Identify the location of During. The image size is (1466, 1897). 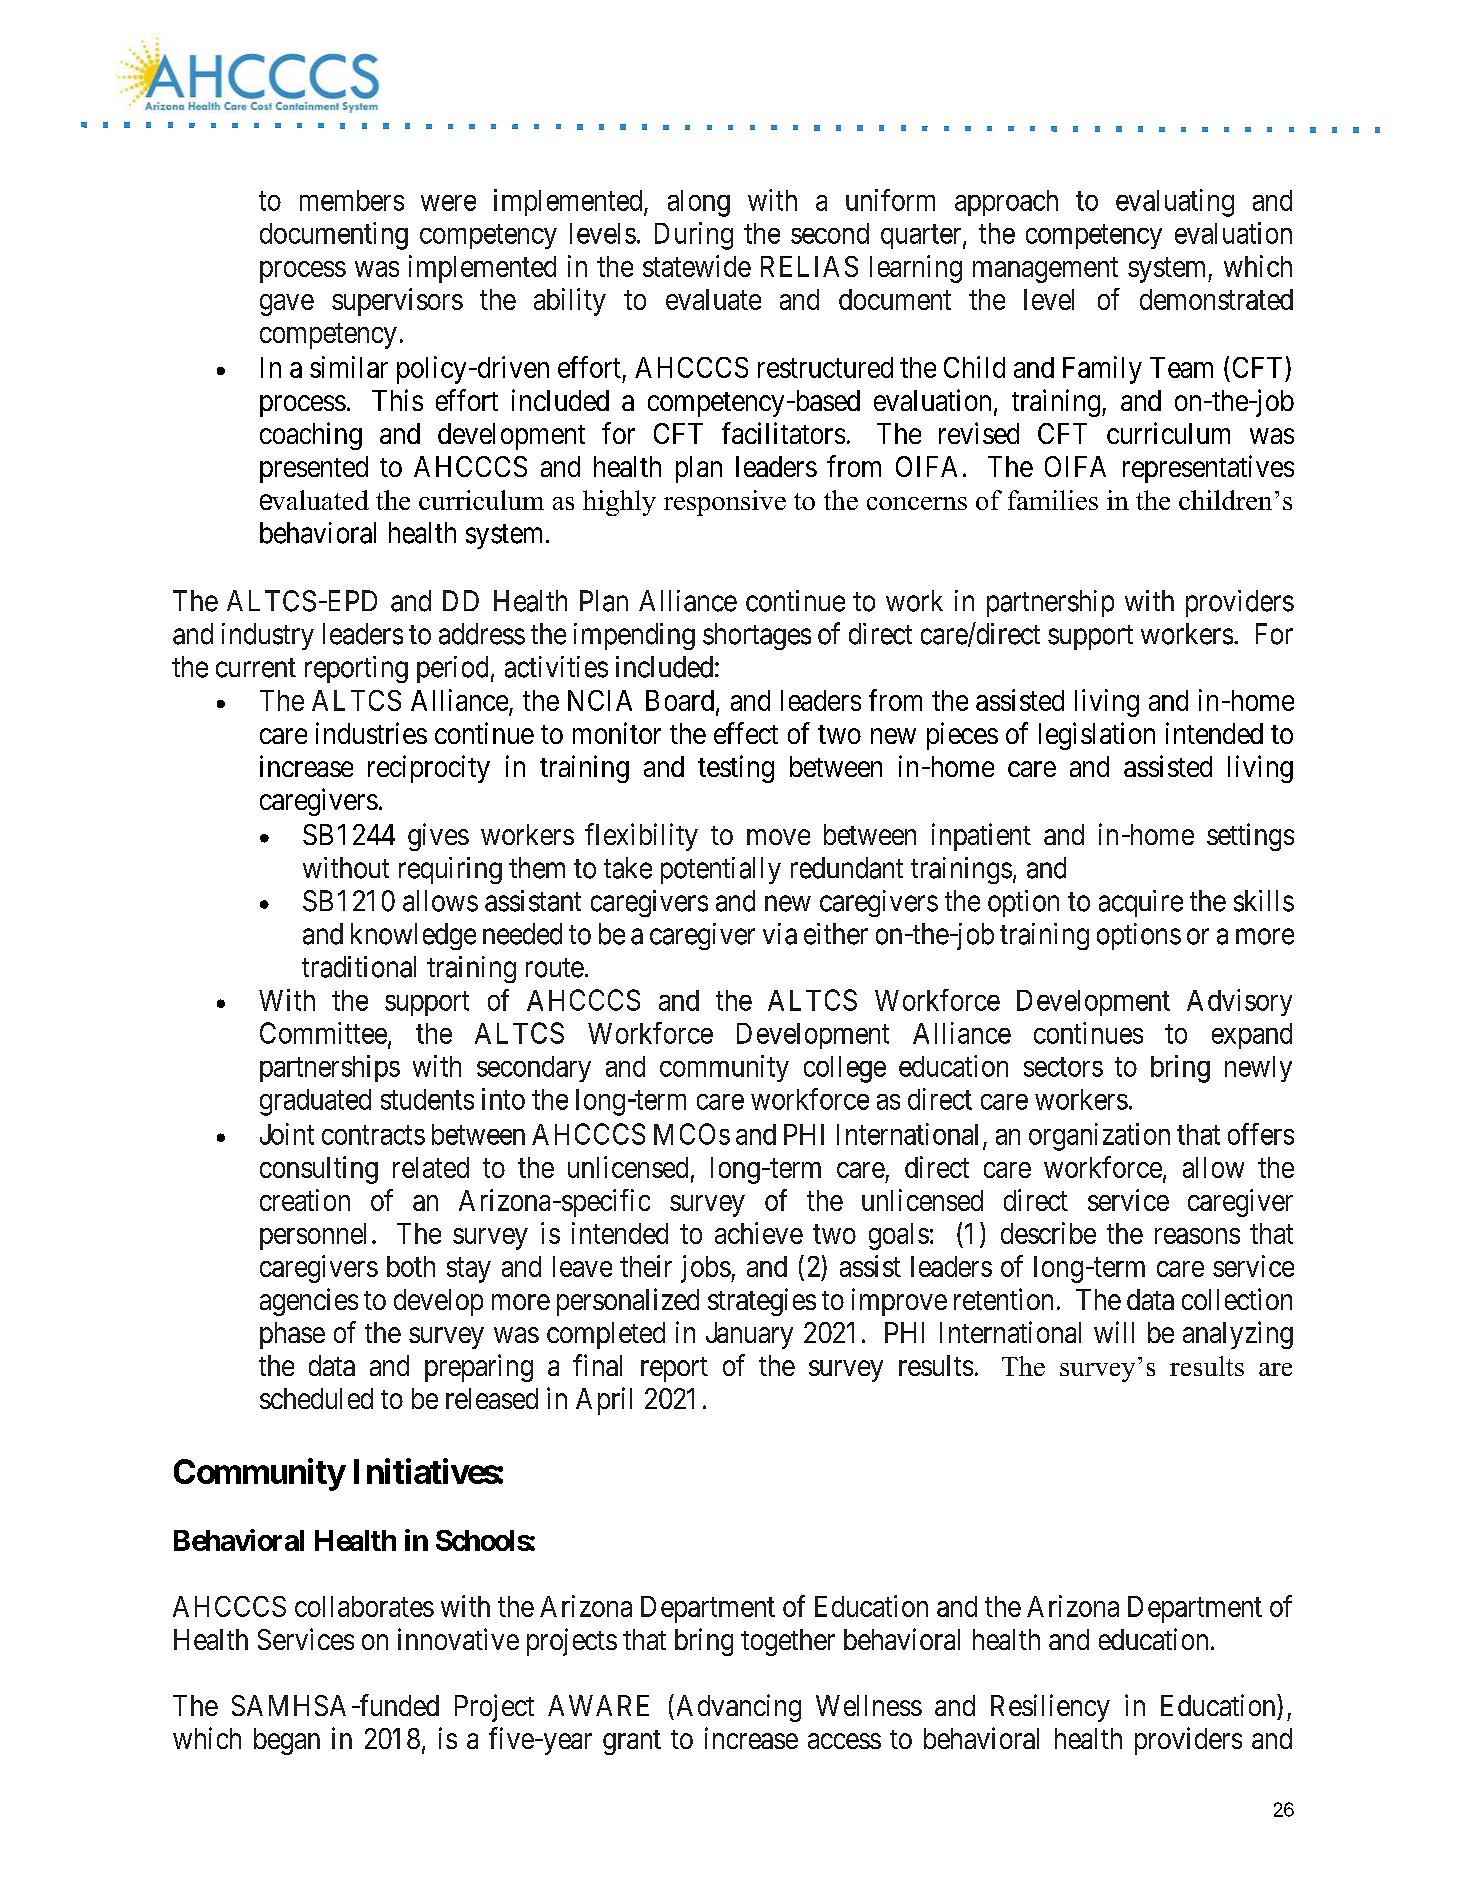
(694, 236).
